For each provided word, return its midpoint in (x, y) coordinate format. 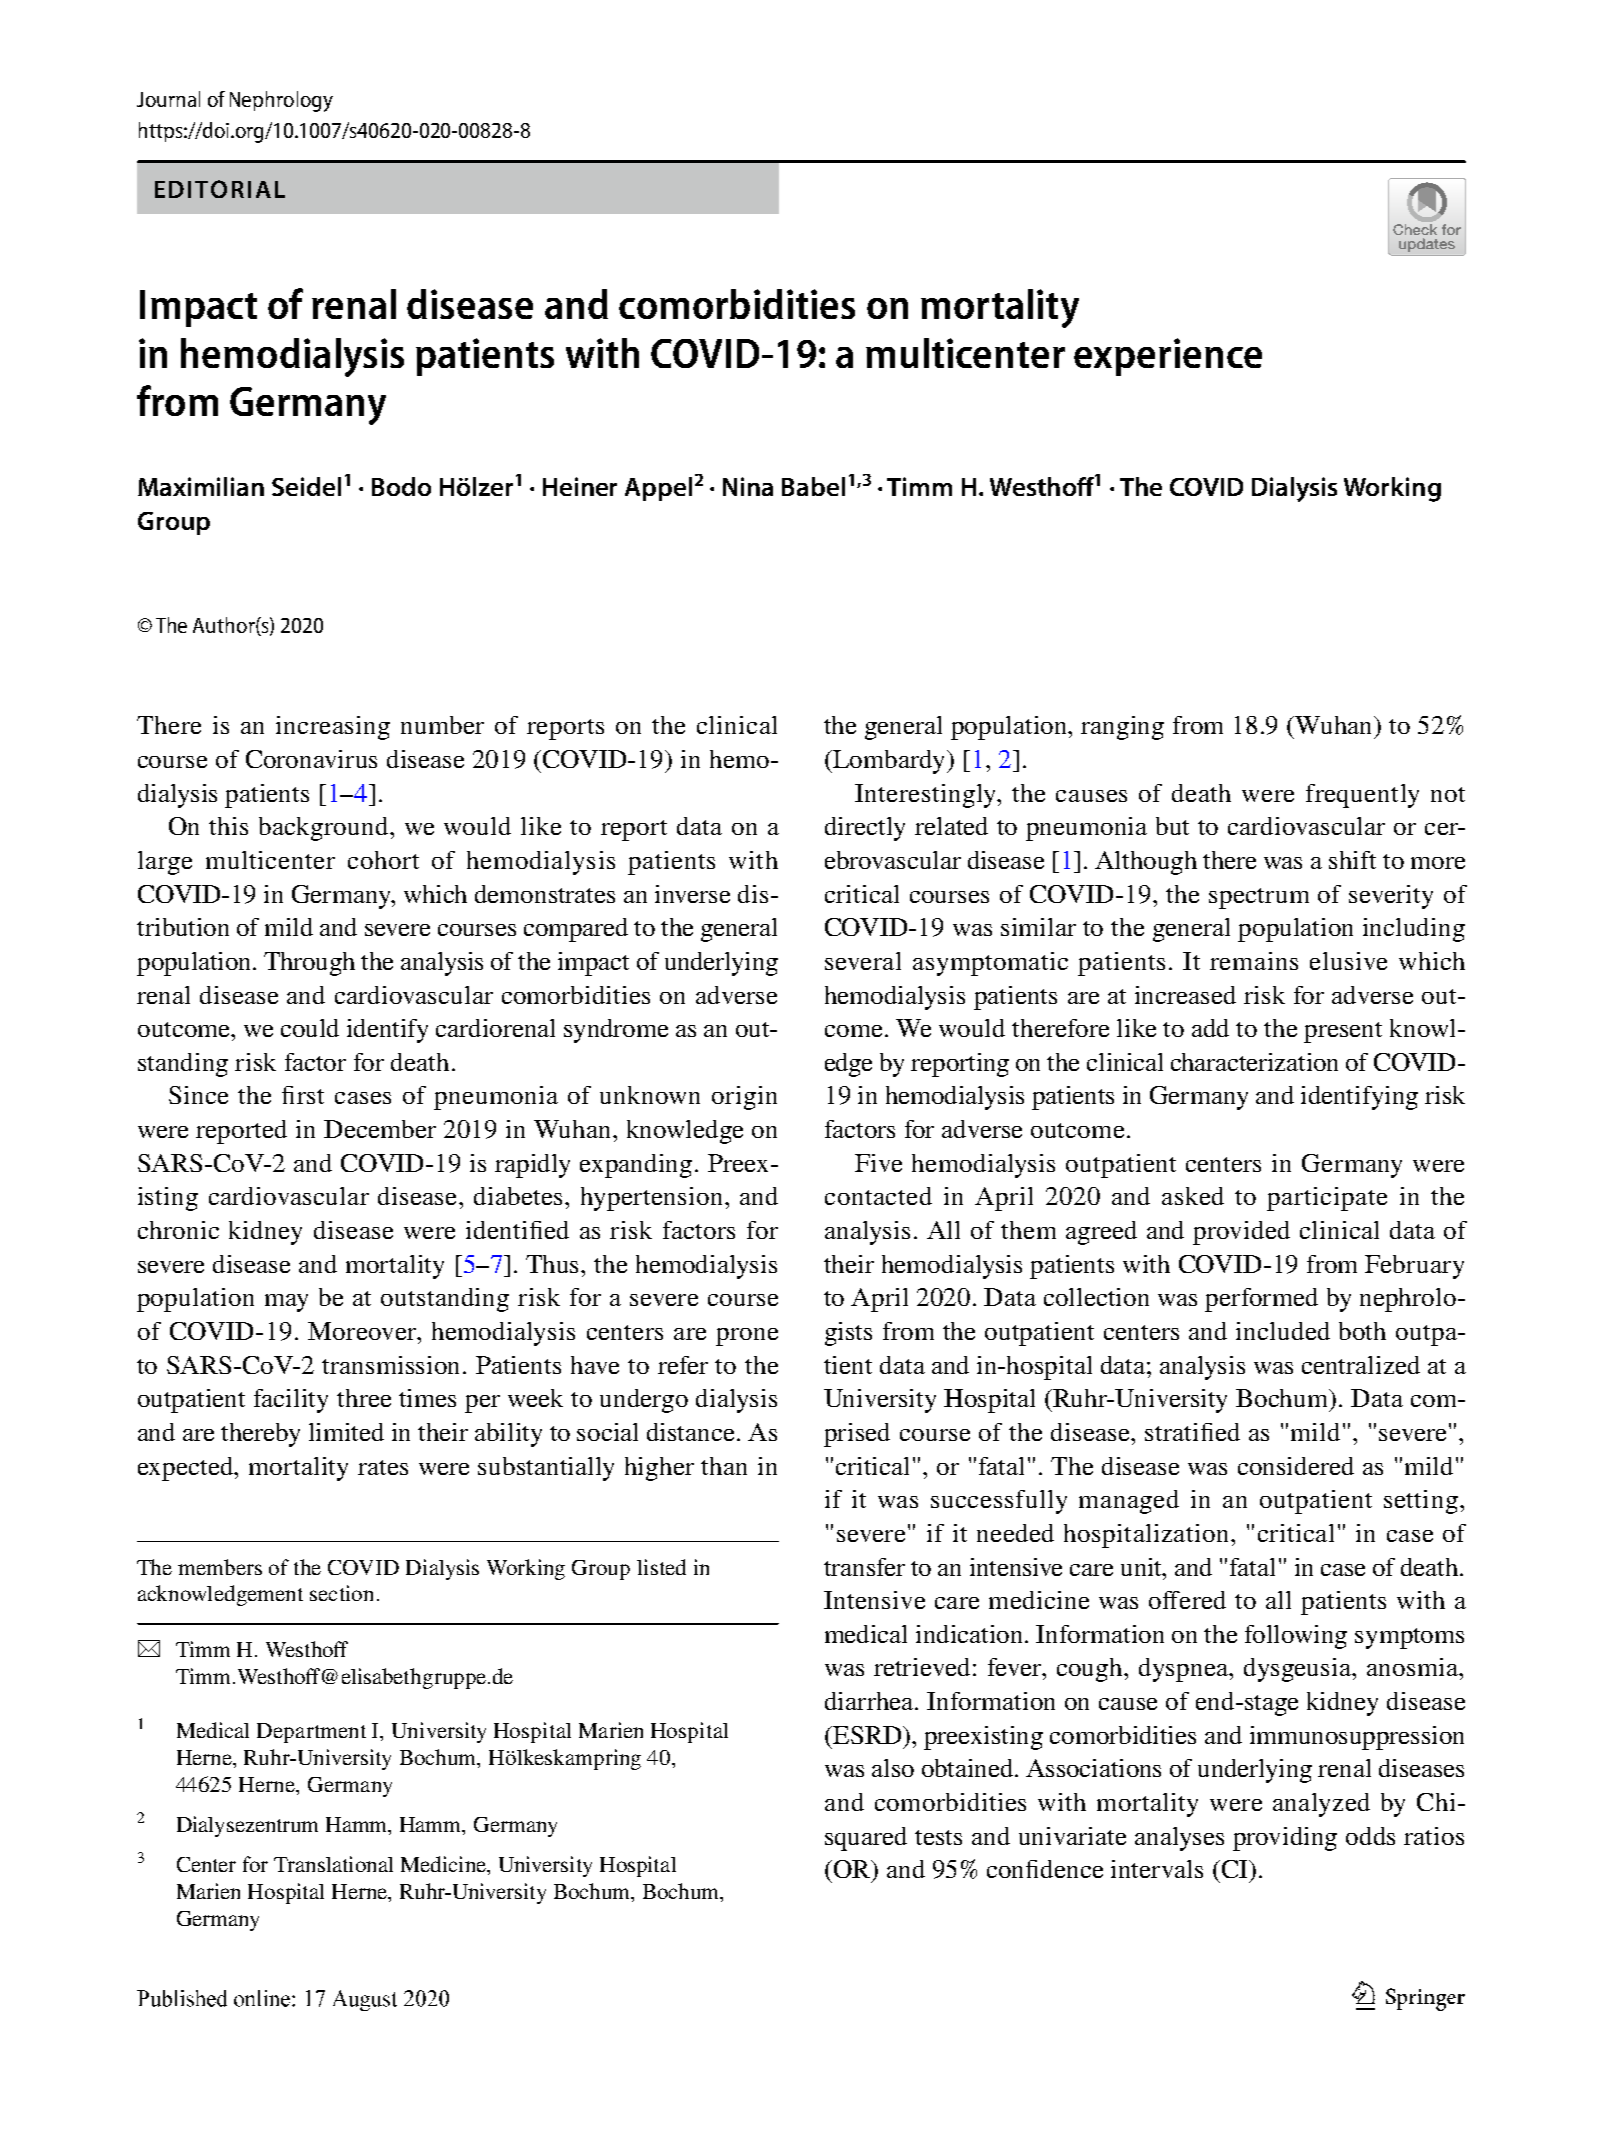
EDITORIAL (220, 189)
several (863, 961)
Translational (333, 1864)
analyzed (1321, 1805)
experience (1168, 357)
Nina (748, 486)
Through (309, 964)
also (893, 1768)
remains (1254, 961)
